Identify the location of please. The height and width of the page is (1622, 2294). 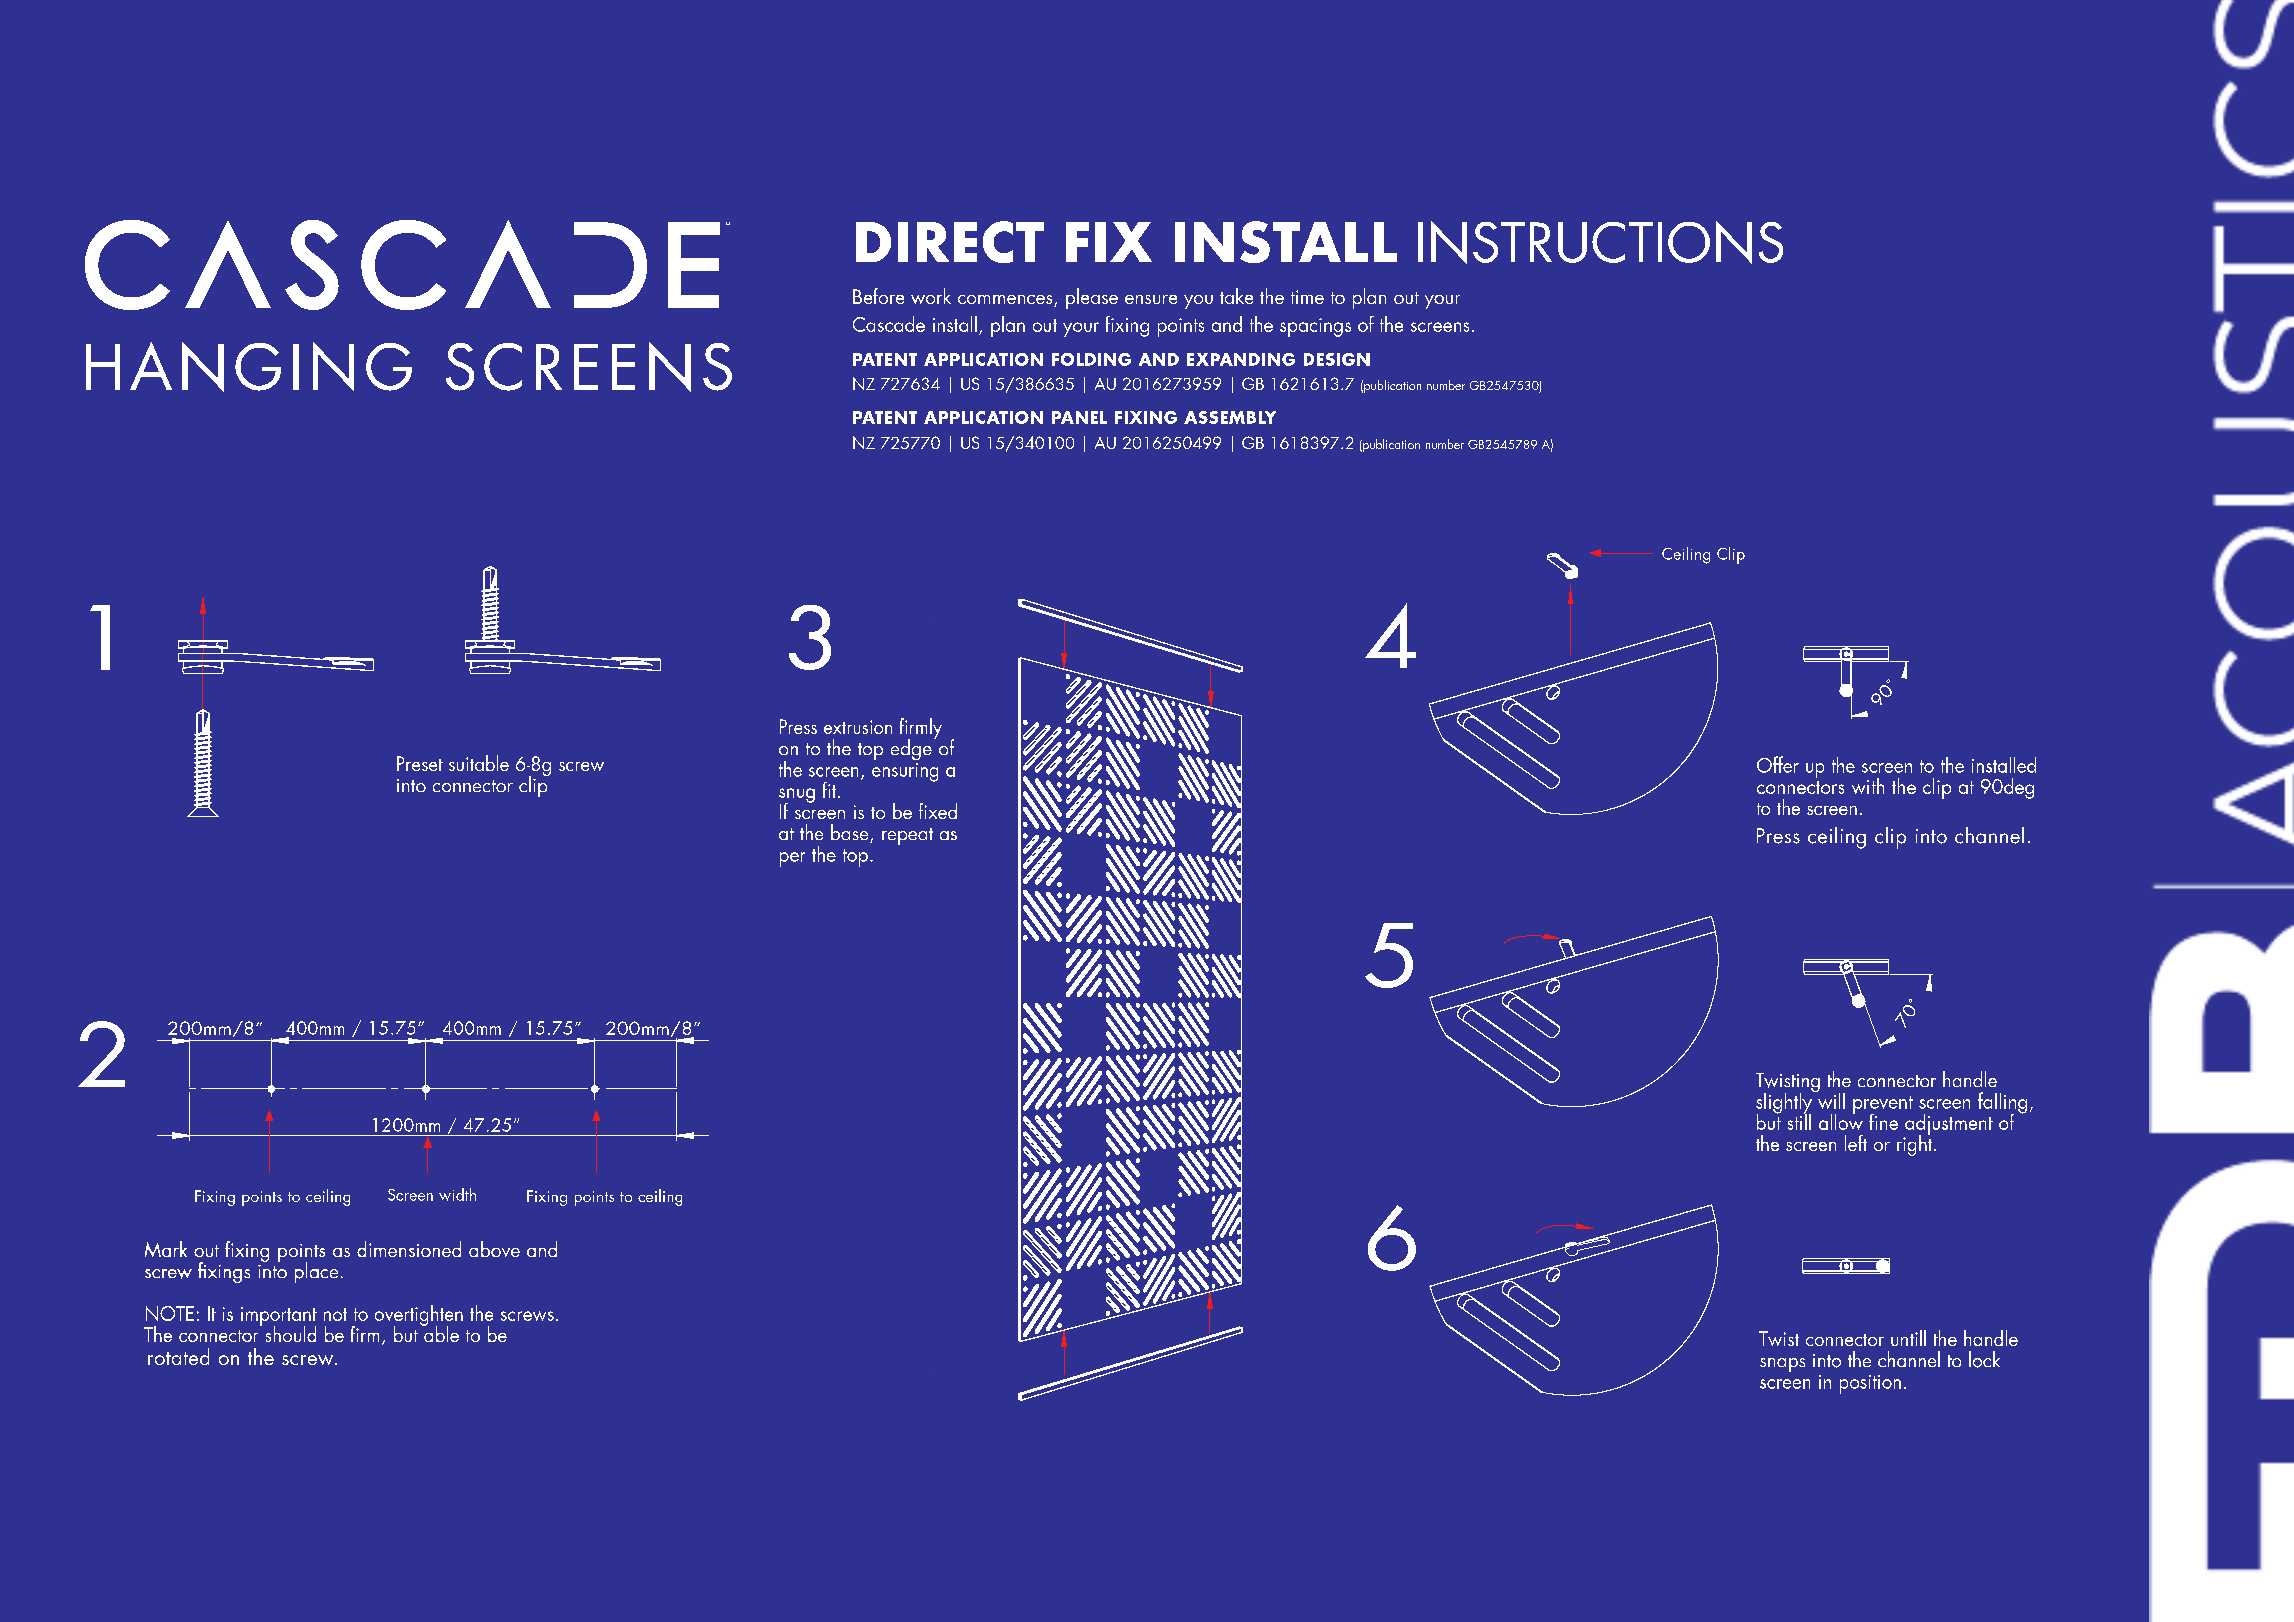
(1092, 298).
